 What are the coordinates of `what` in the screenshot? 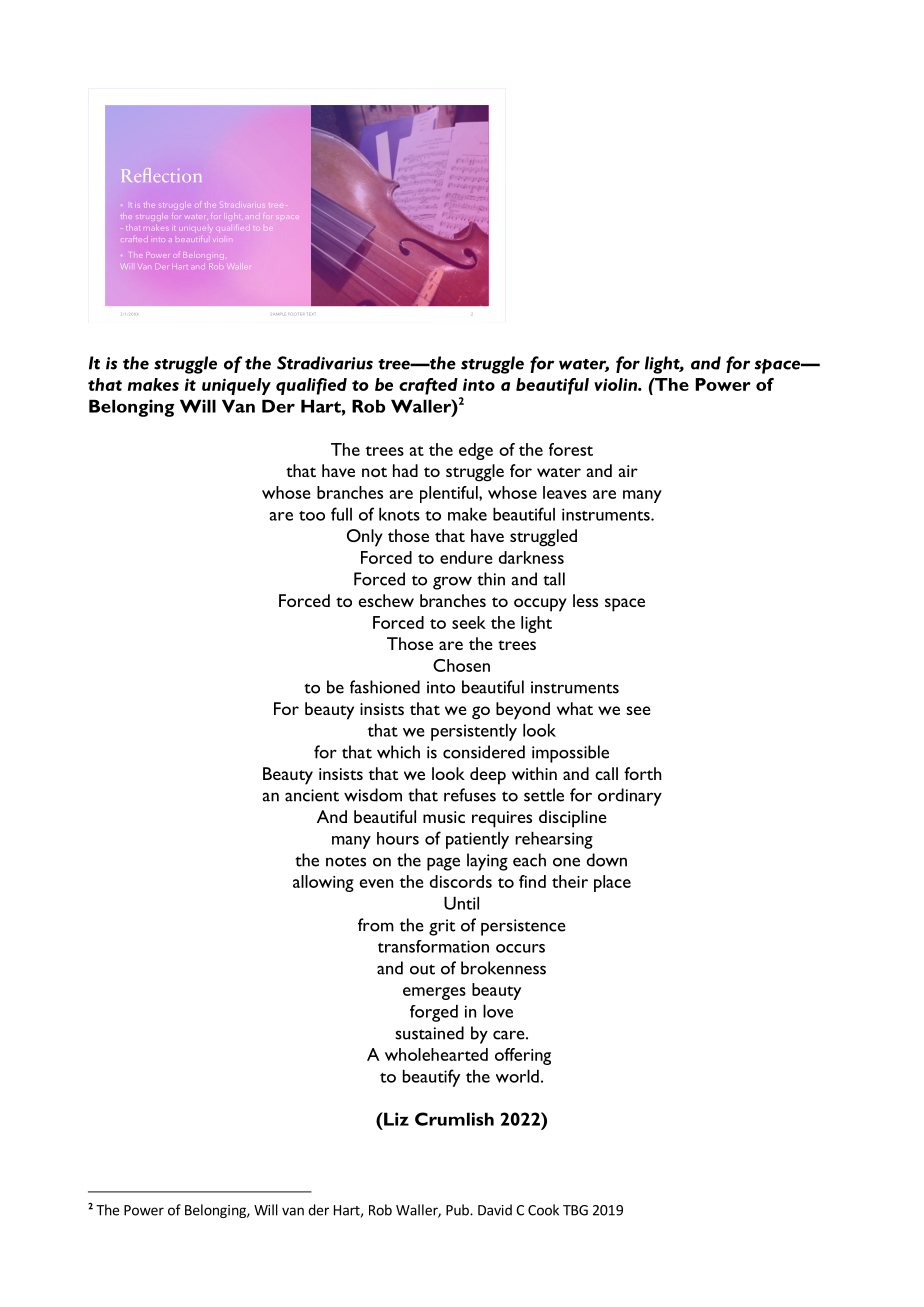 It's located at (575, 708).
